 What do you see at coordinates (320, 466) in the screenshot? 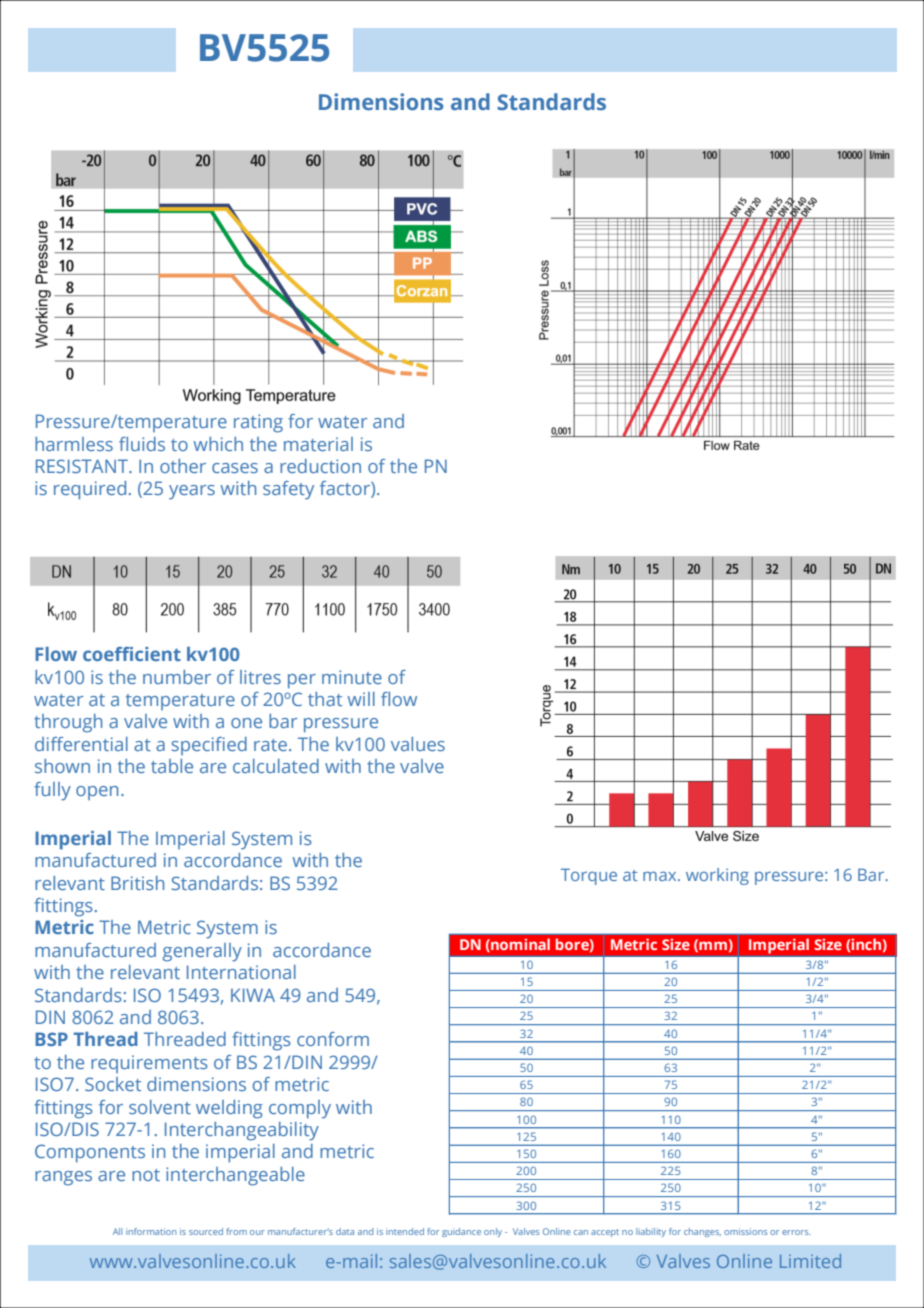
I see `reduction` at bounding box center [320, 466].
